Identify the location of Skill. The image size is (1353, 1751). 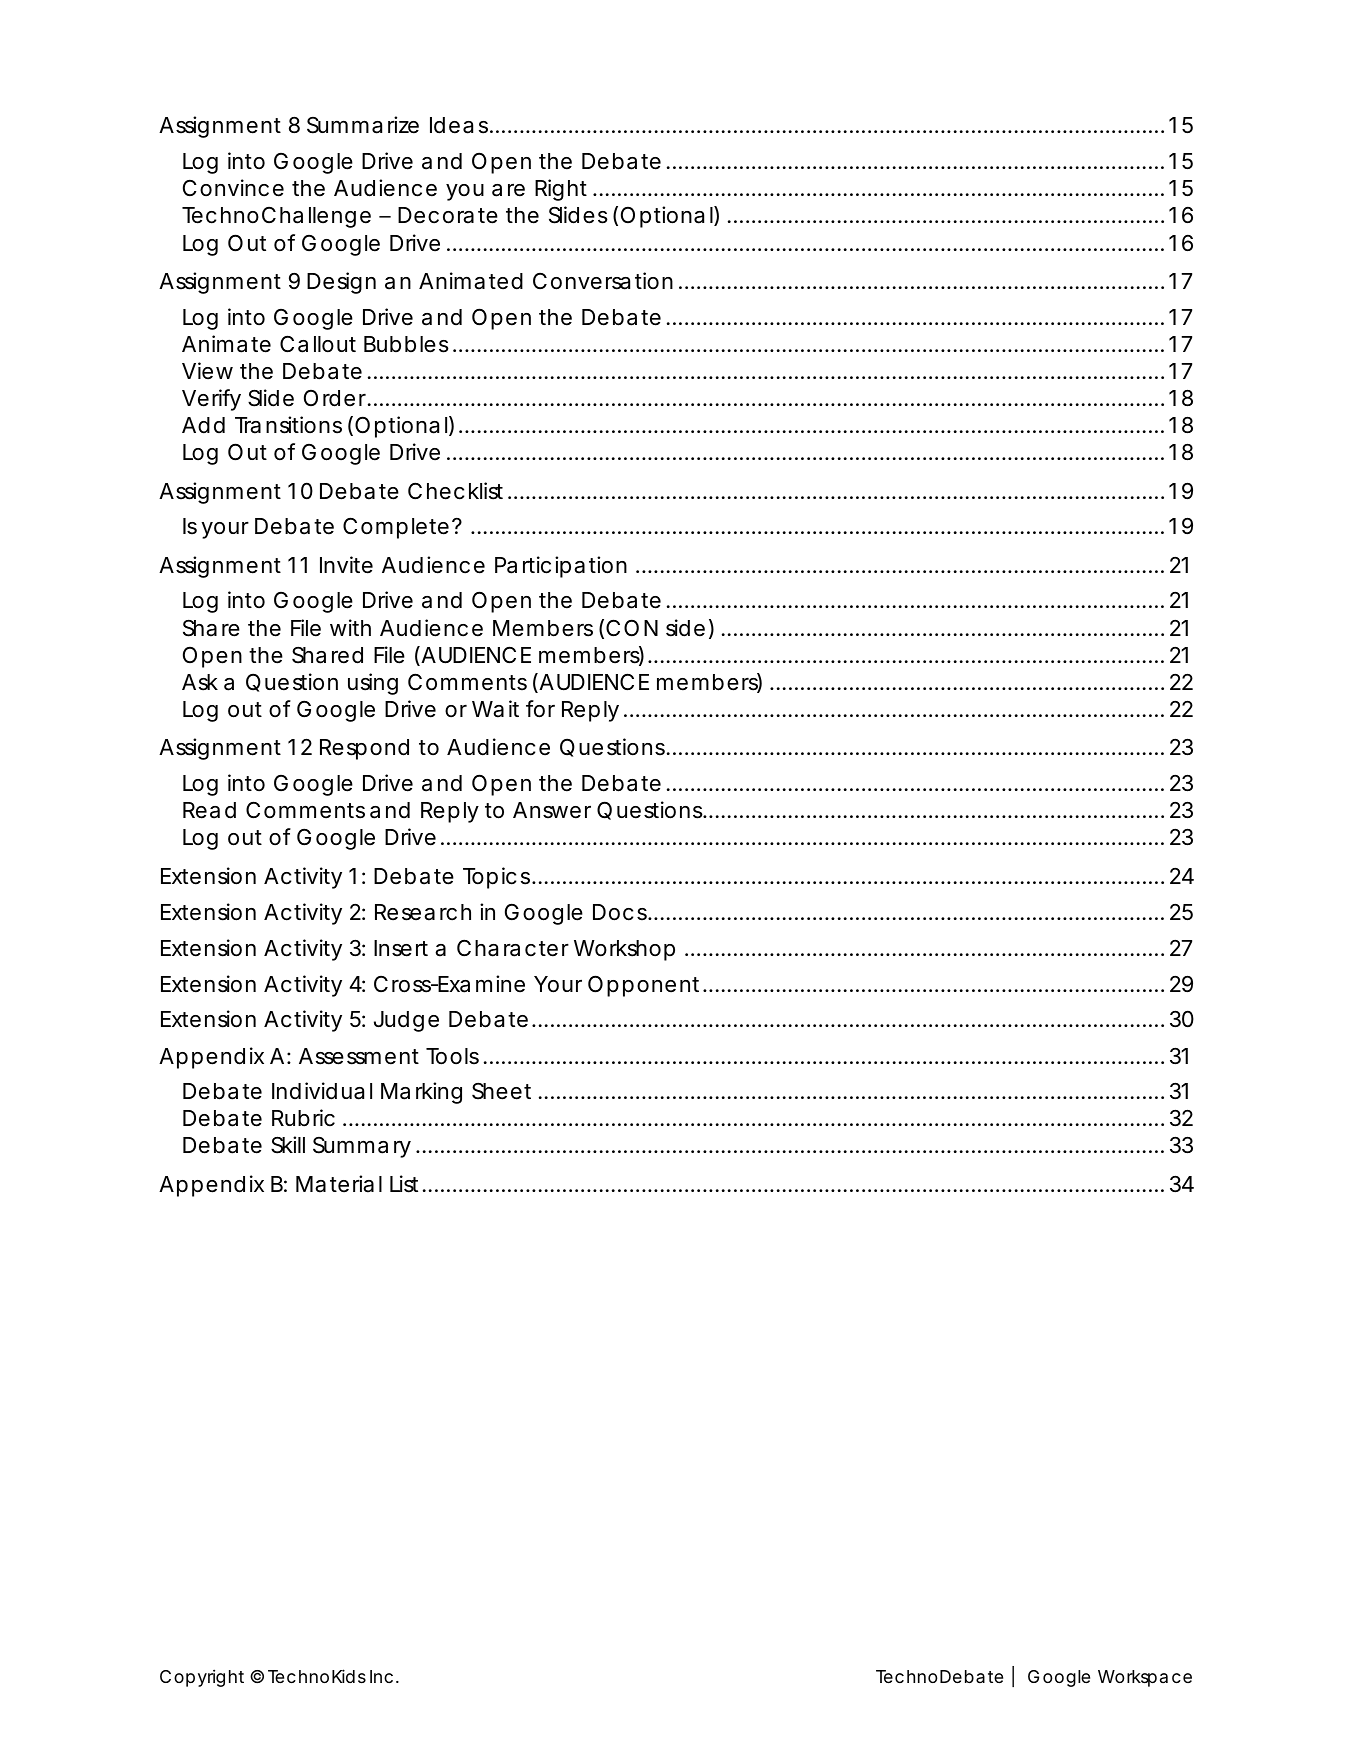
(288, 1145).
